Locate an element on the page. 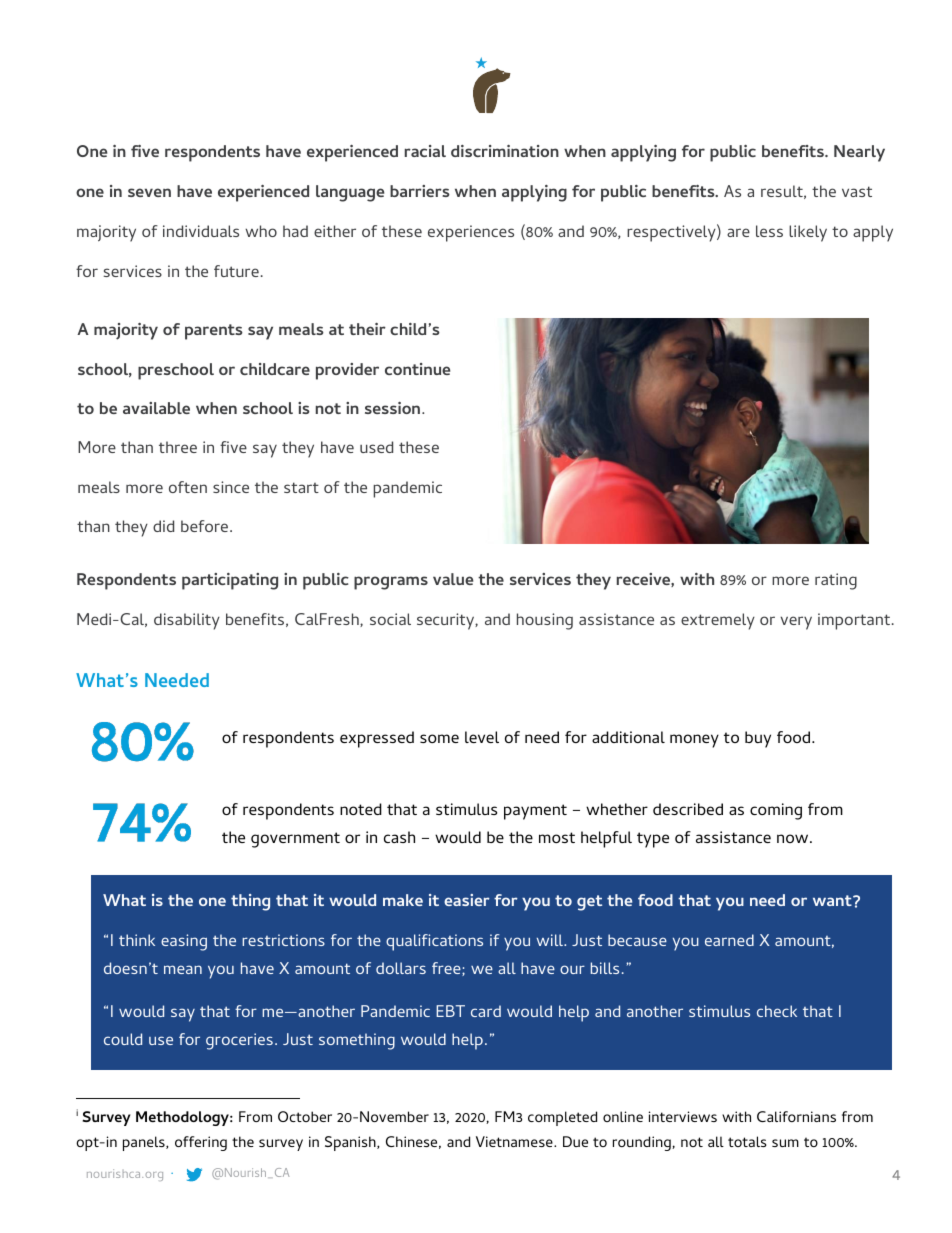  offering is located at coordinates (201, 1143).
